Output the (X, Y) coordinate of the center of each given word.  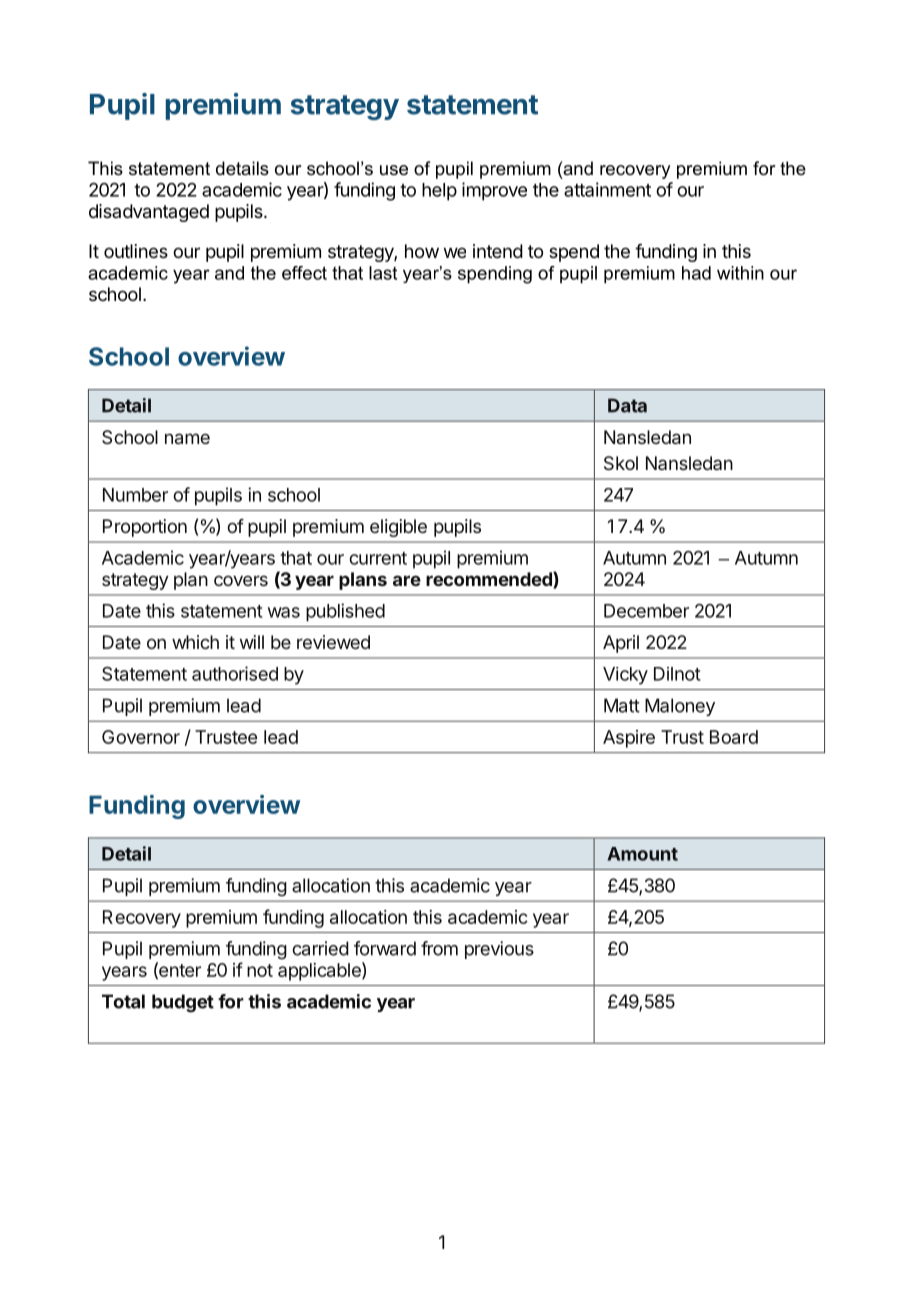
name (187, 438)
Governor (141, 737)
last (383, 273)
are (407, 580)
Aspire (629, 739)
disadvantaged (149, 213)
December (646, 611)
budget (183, 1003)
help (439, 192)
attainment (607, 189)
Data (627, 405)
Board (734, 737)
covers (241, 580)
